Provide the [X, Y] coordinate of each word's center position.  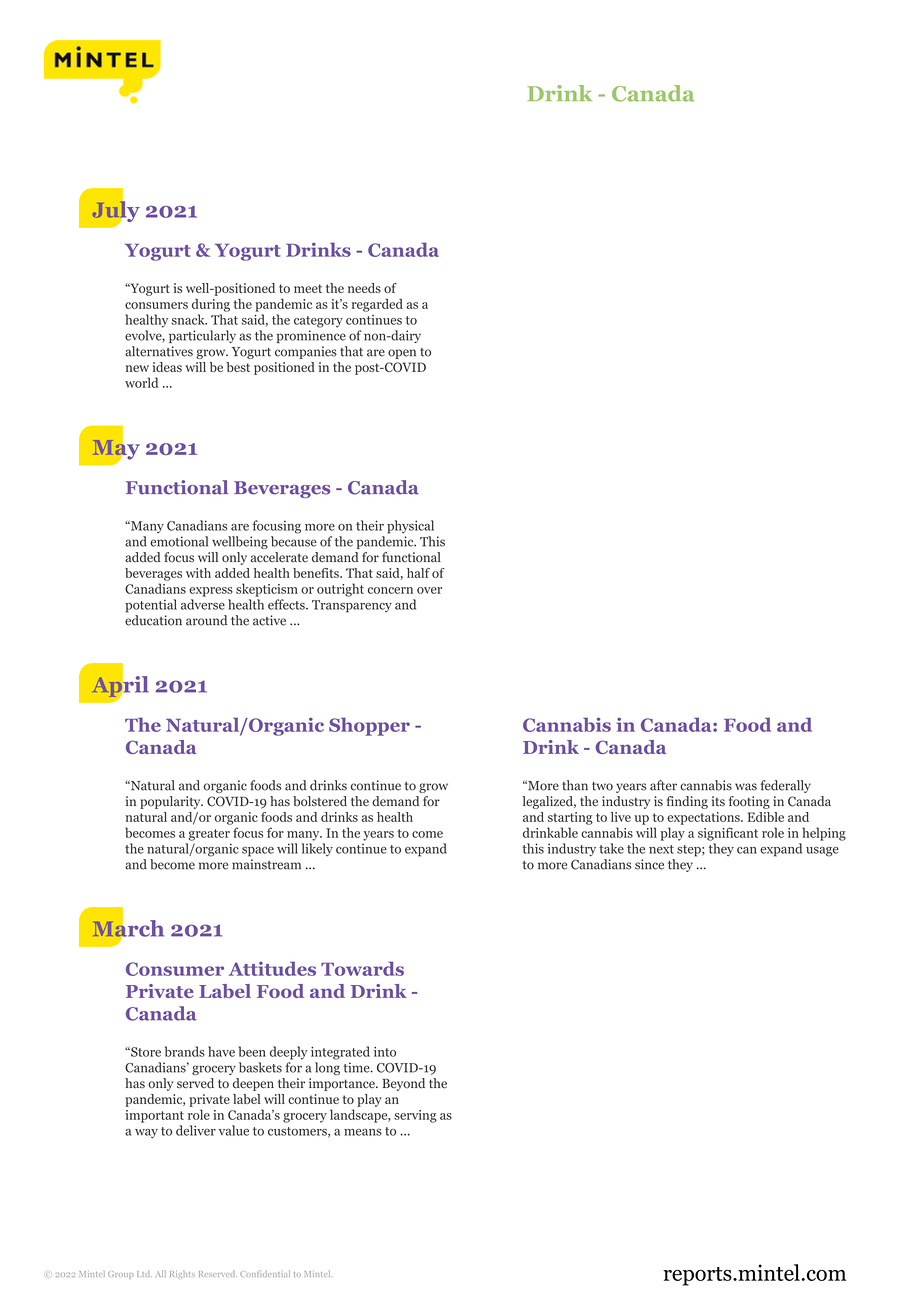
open [402, 354]
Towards [362, 968]
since [649, 864]
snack [189, 319]
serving [415, 1116]
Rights [182, 1274]
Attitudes [272, 968]
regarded [377, 305]
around [206, 620]
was [746, 787]
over [429, 590]
